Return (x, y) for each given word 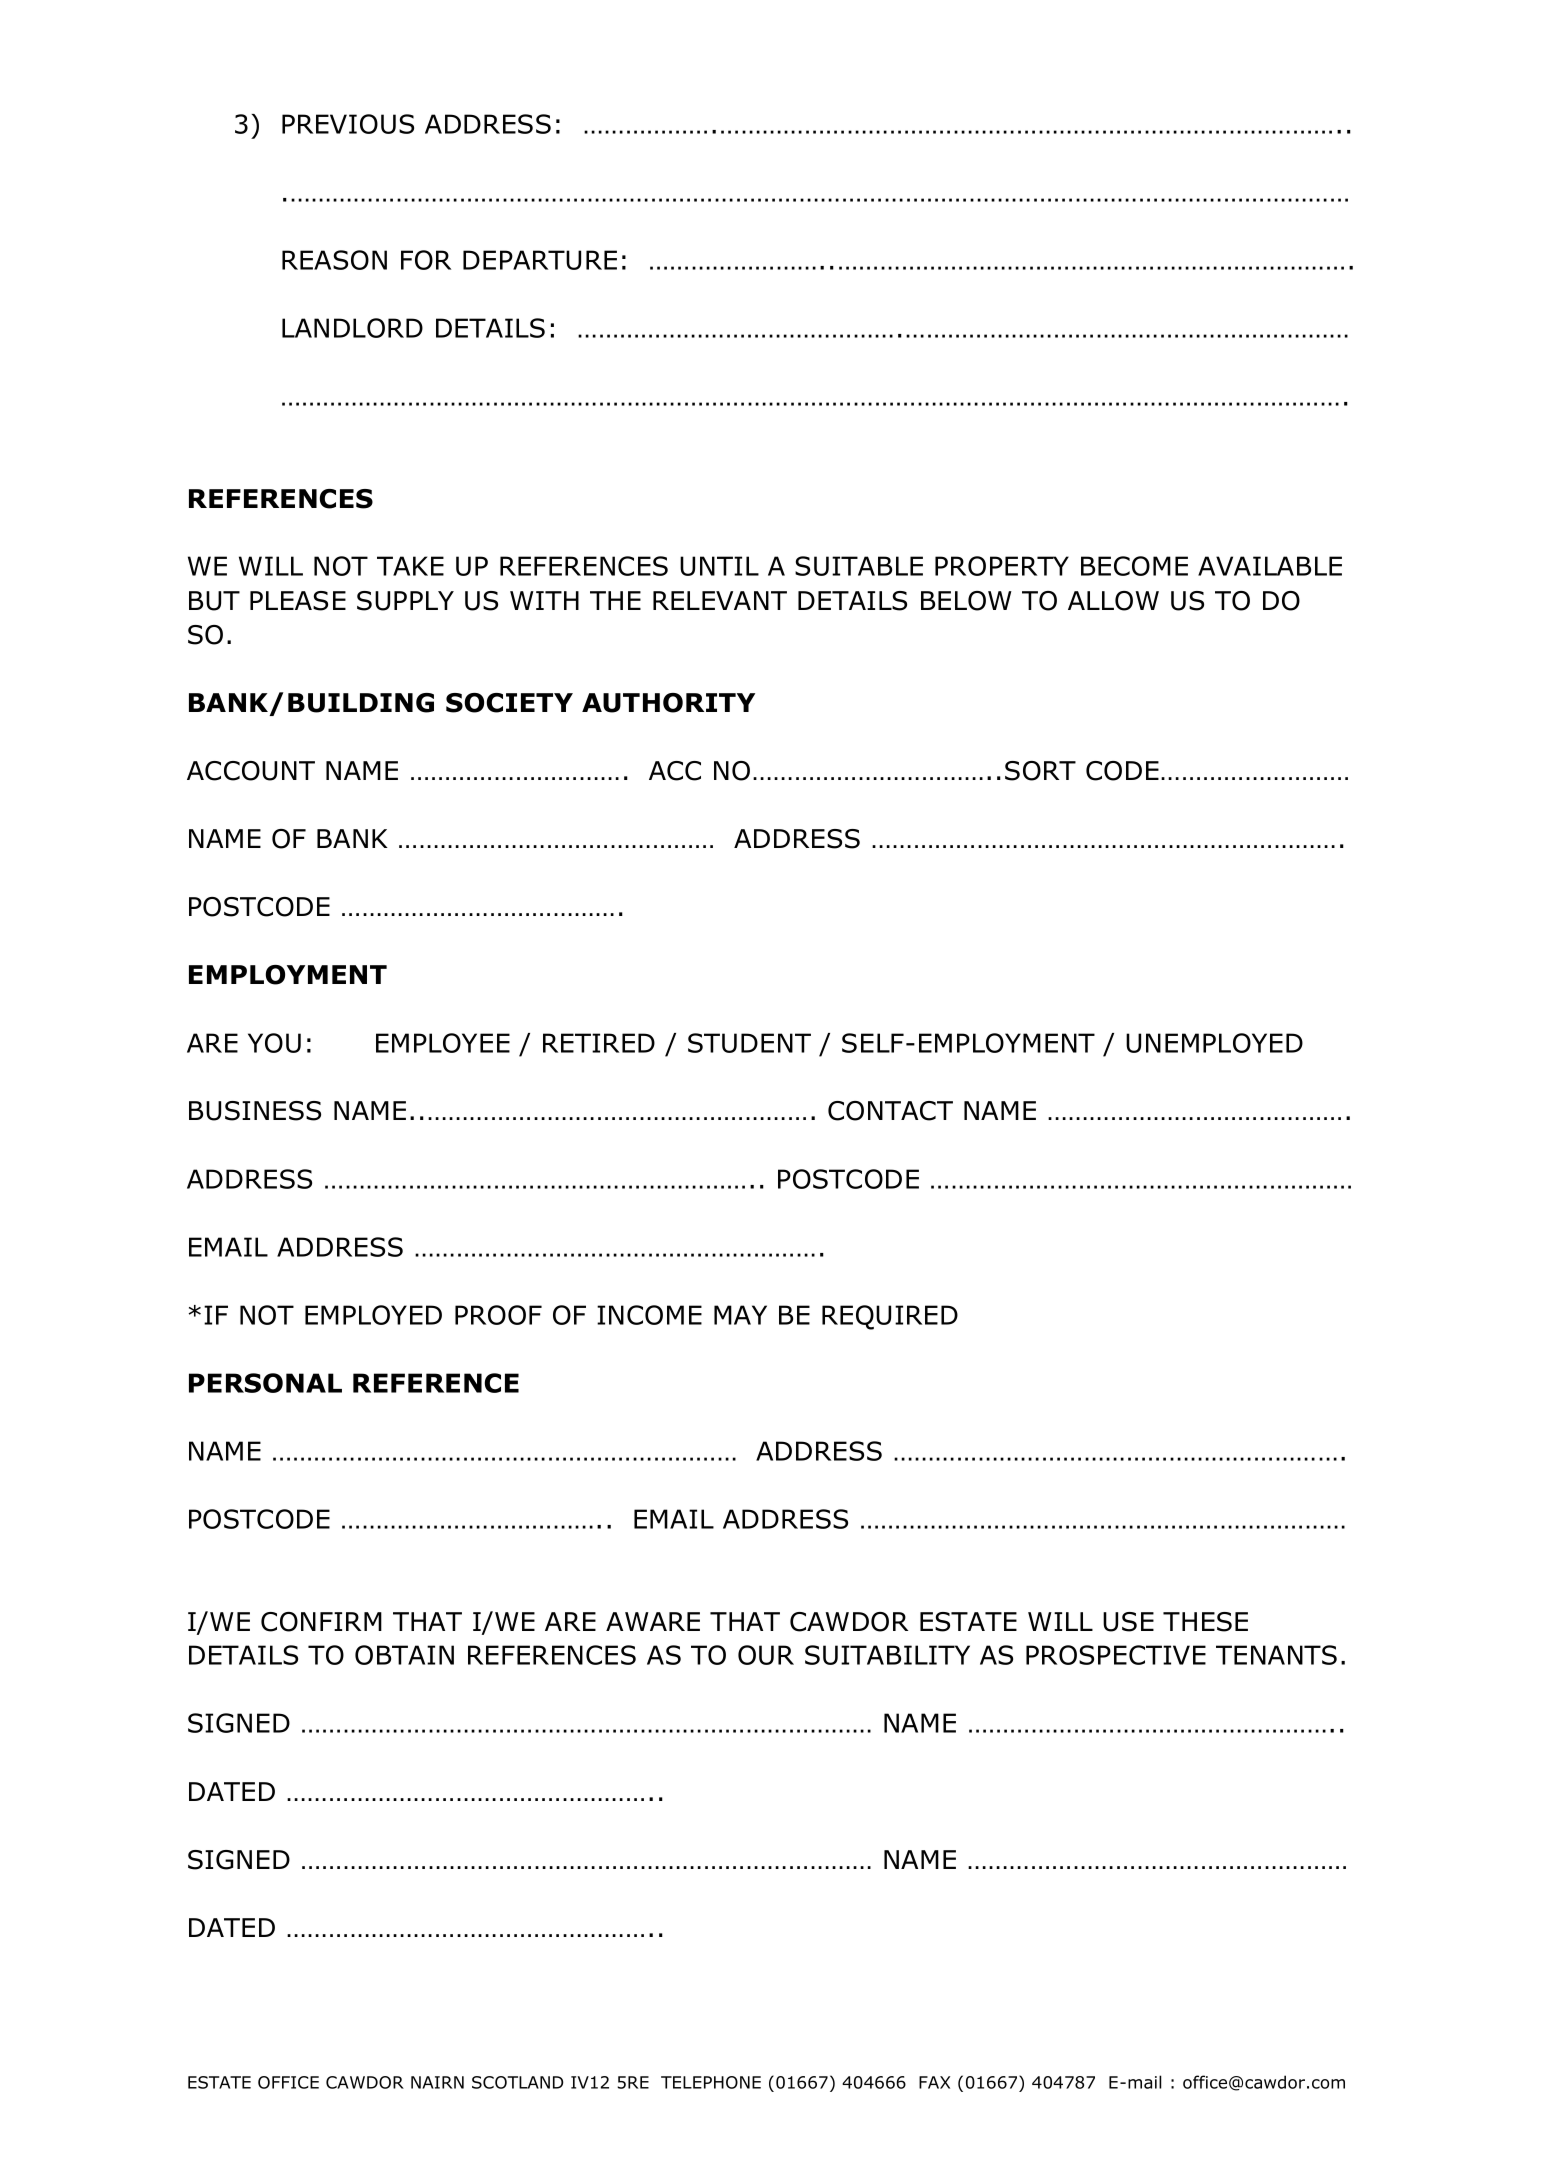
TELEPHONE (711, 2082)
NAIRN (437, 2082)
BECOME (1134, 566)
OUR (766, 1655)
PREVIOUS (348, 124)
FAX (934, 2082)
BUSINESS (255, 1111)
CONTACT (890, 1111)
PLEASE (298, 601)
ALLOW (1113, 601)
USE (1128, 1622)
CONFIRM (321, 1622)
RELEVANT (720, 600)
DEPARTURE (540, 260)
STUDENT (749, 1043)
